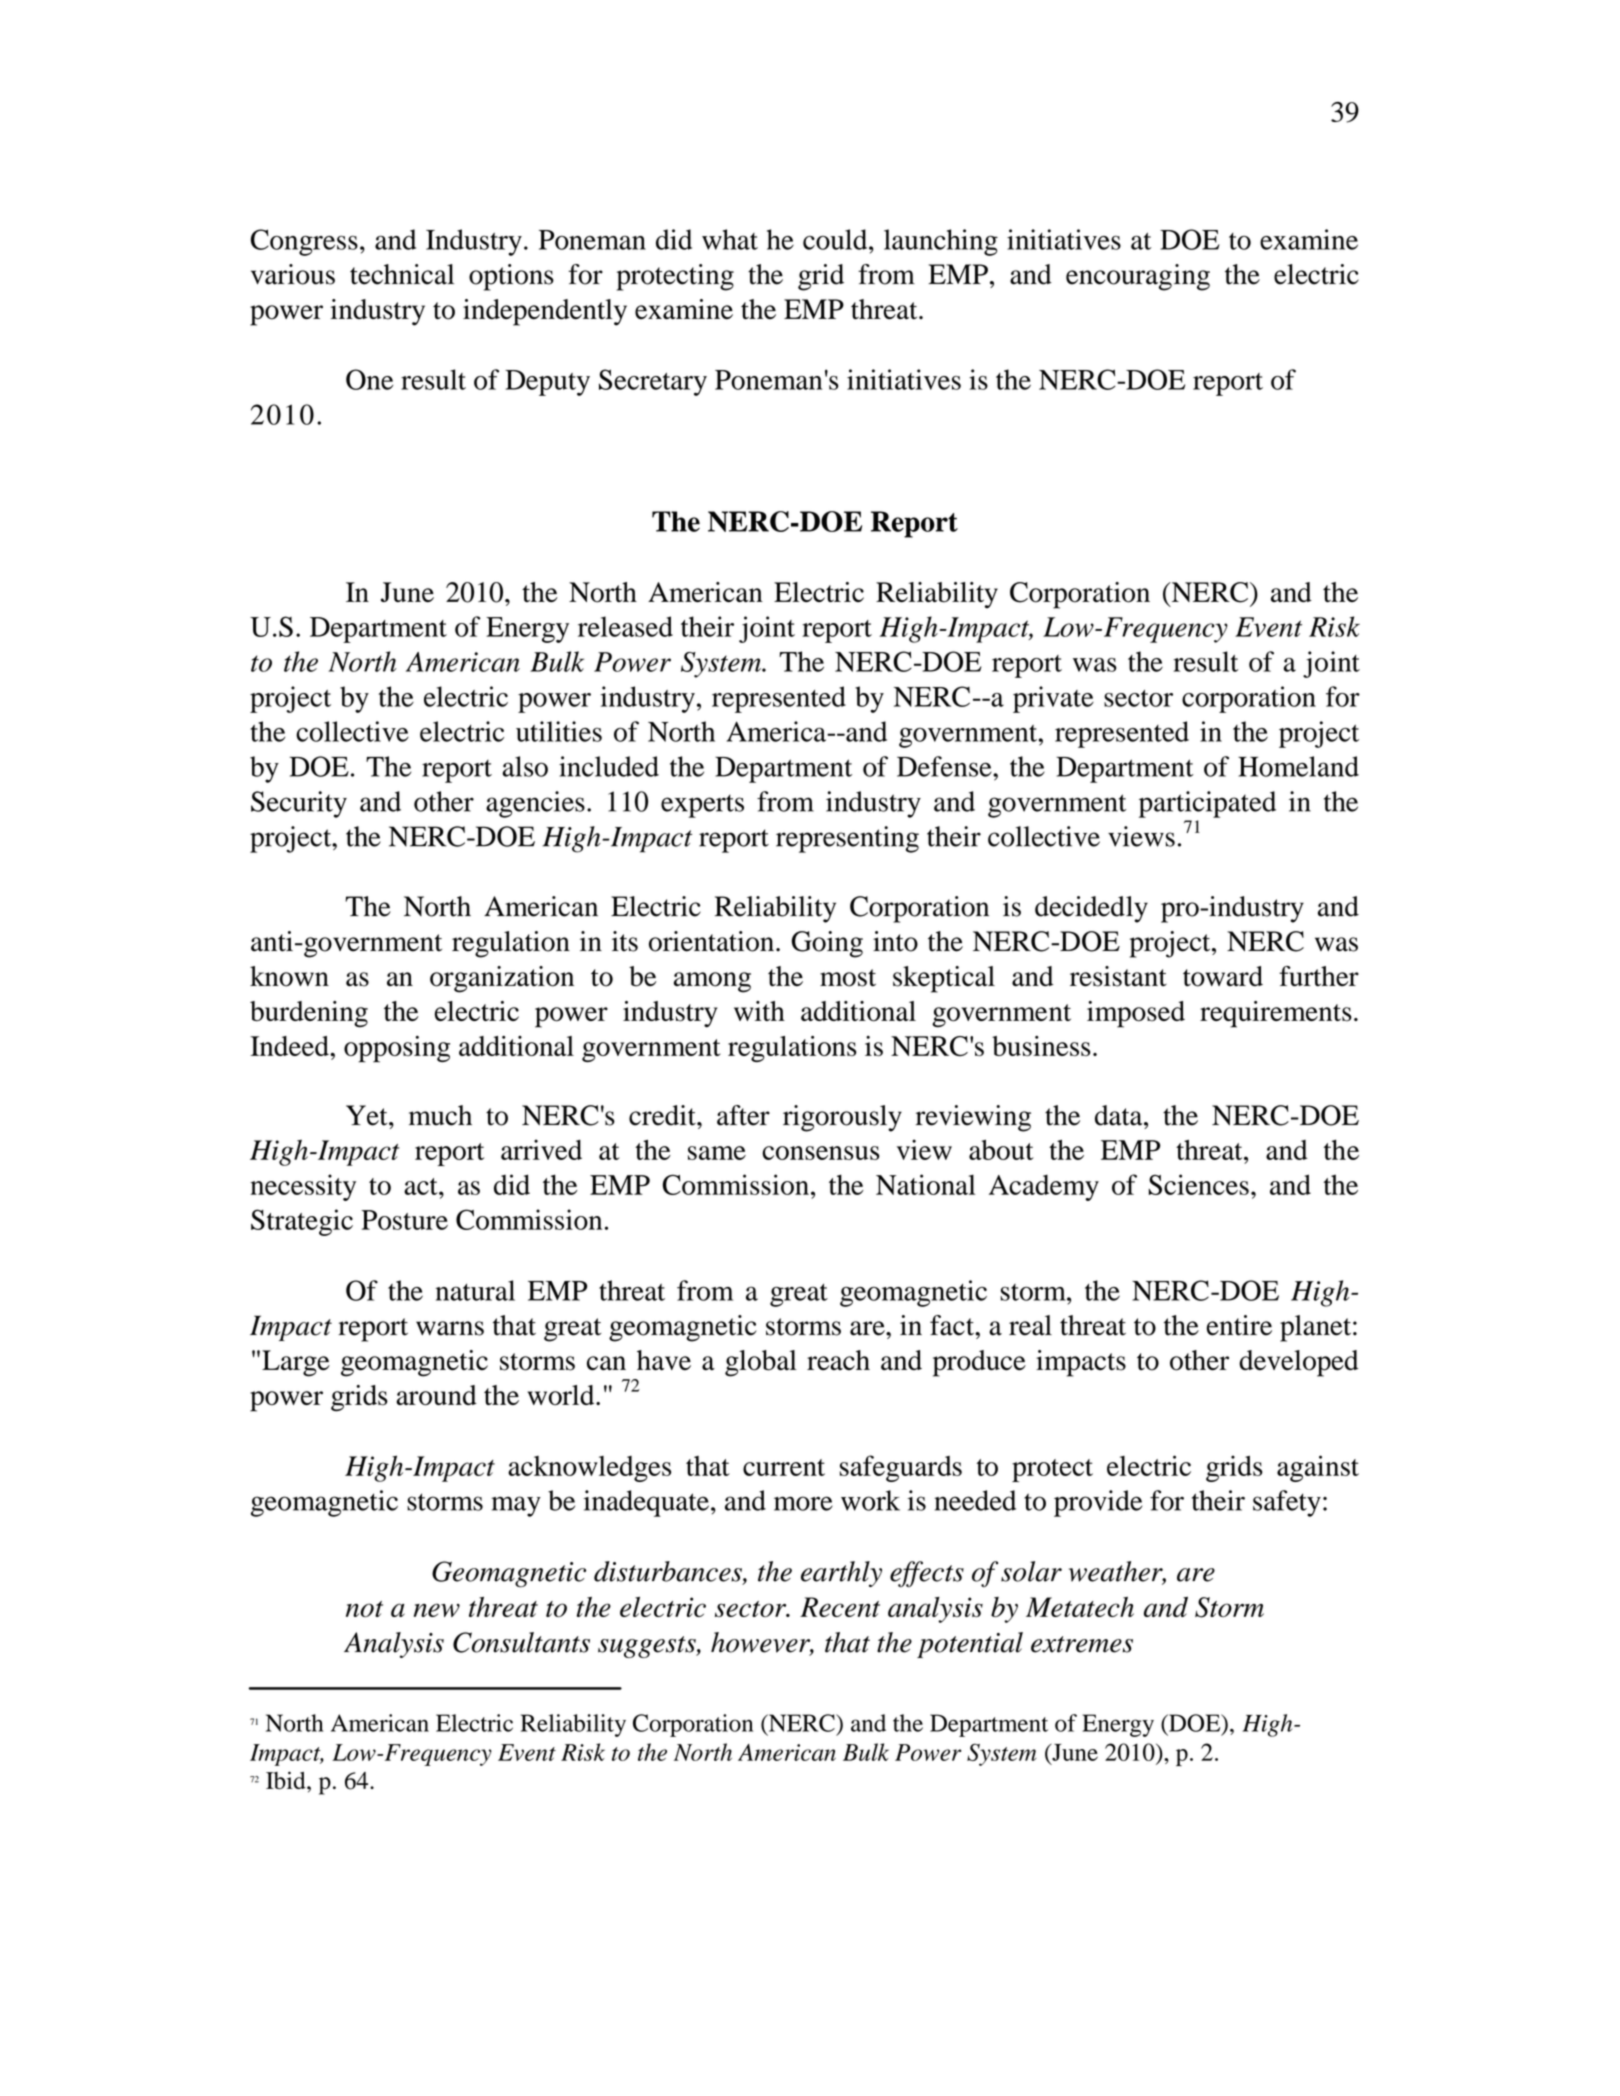 The width and height of the image is (1620, 2096). What do you see at coordinates (1223, 976) in the image?
I see `toward` at bounding box center [1223, 976].
